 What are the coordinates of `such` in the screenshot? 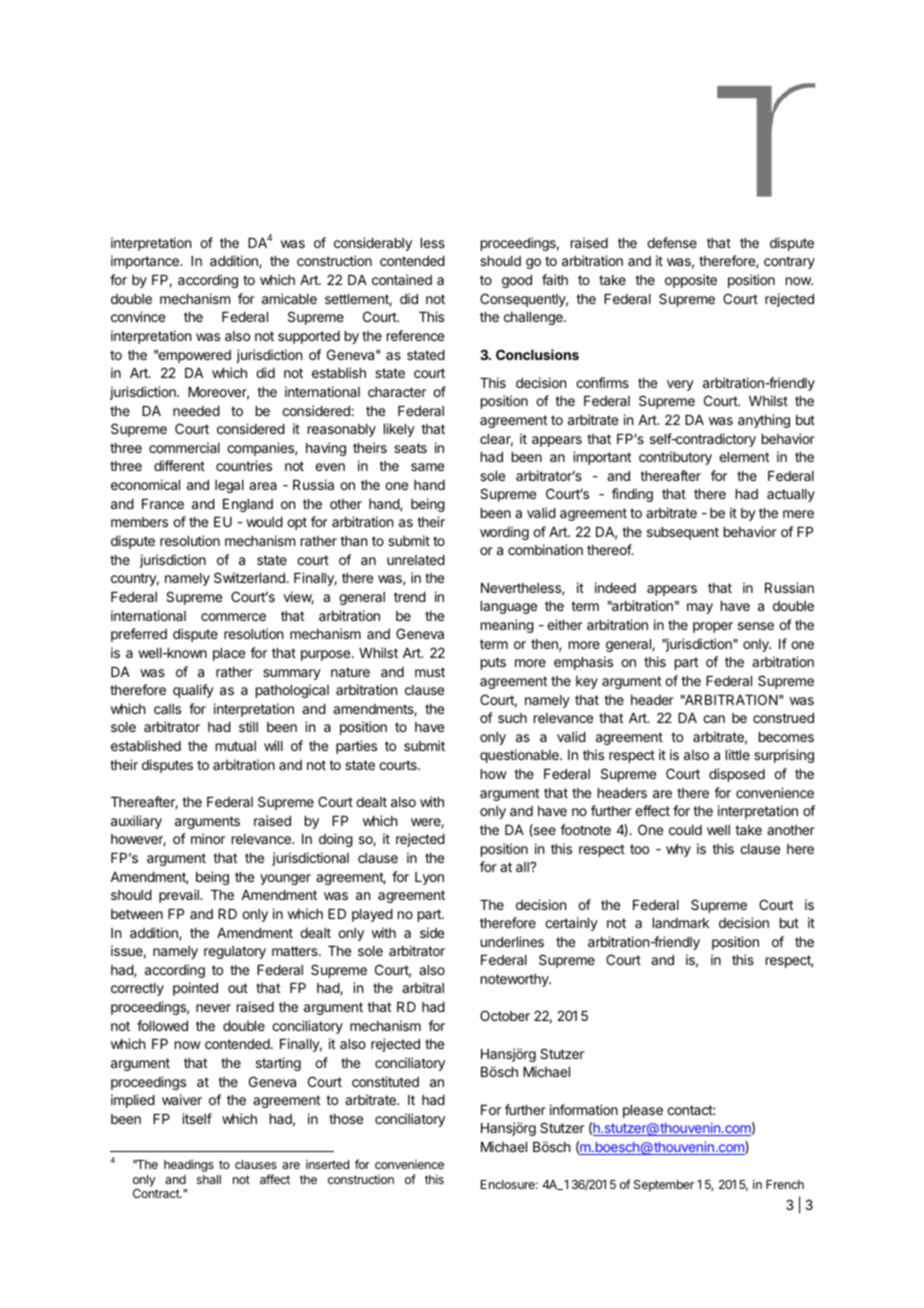 It's located at (512, 718).
